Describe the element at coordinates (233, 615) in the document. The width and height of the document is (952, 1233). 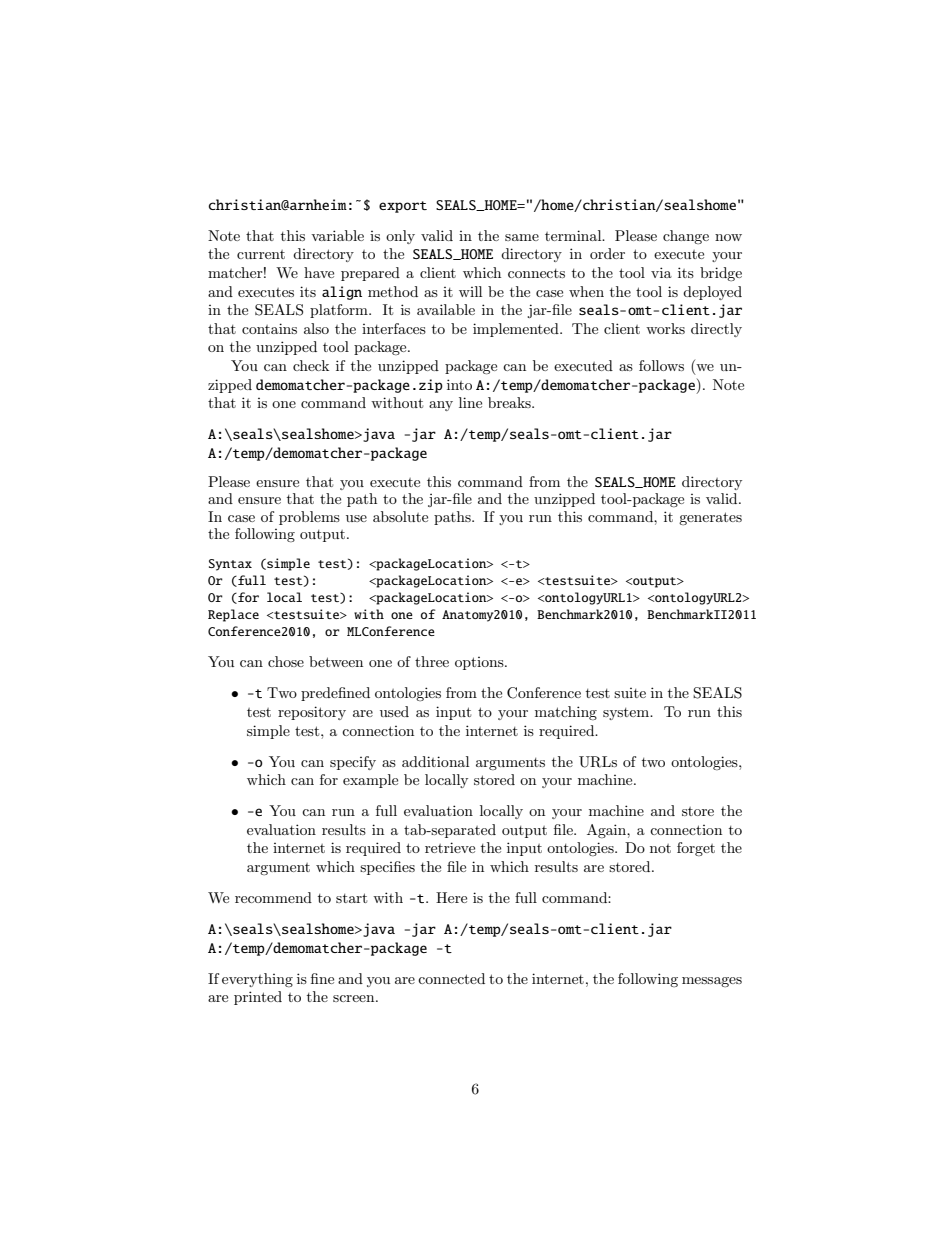
I see `Replace` at that location.
